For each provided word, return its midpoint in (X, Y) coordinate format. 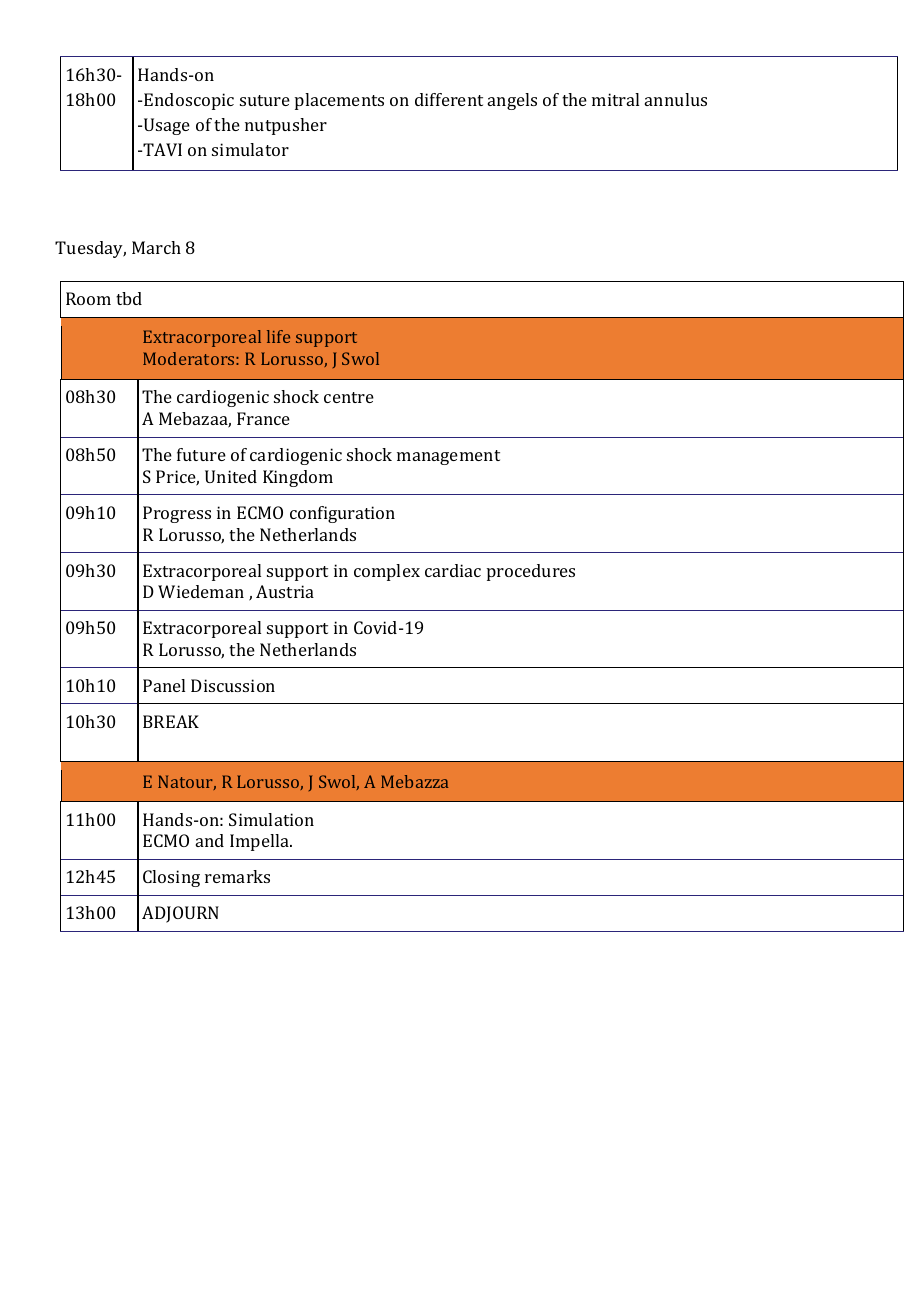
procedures (531, 572)
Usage (167, 126)
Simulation (271, 819)
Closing (171, 878)
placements (339, 101)
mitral (615, 99)
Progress (177, 514)
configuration (342, 514)
